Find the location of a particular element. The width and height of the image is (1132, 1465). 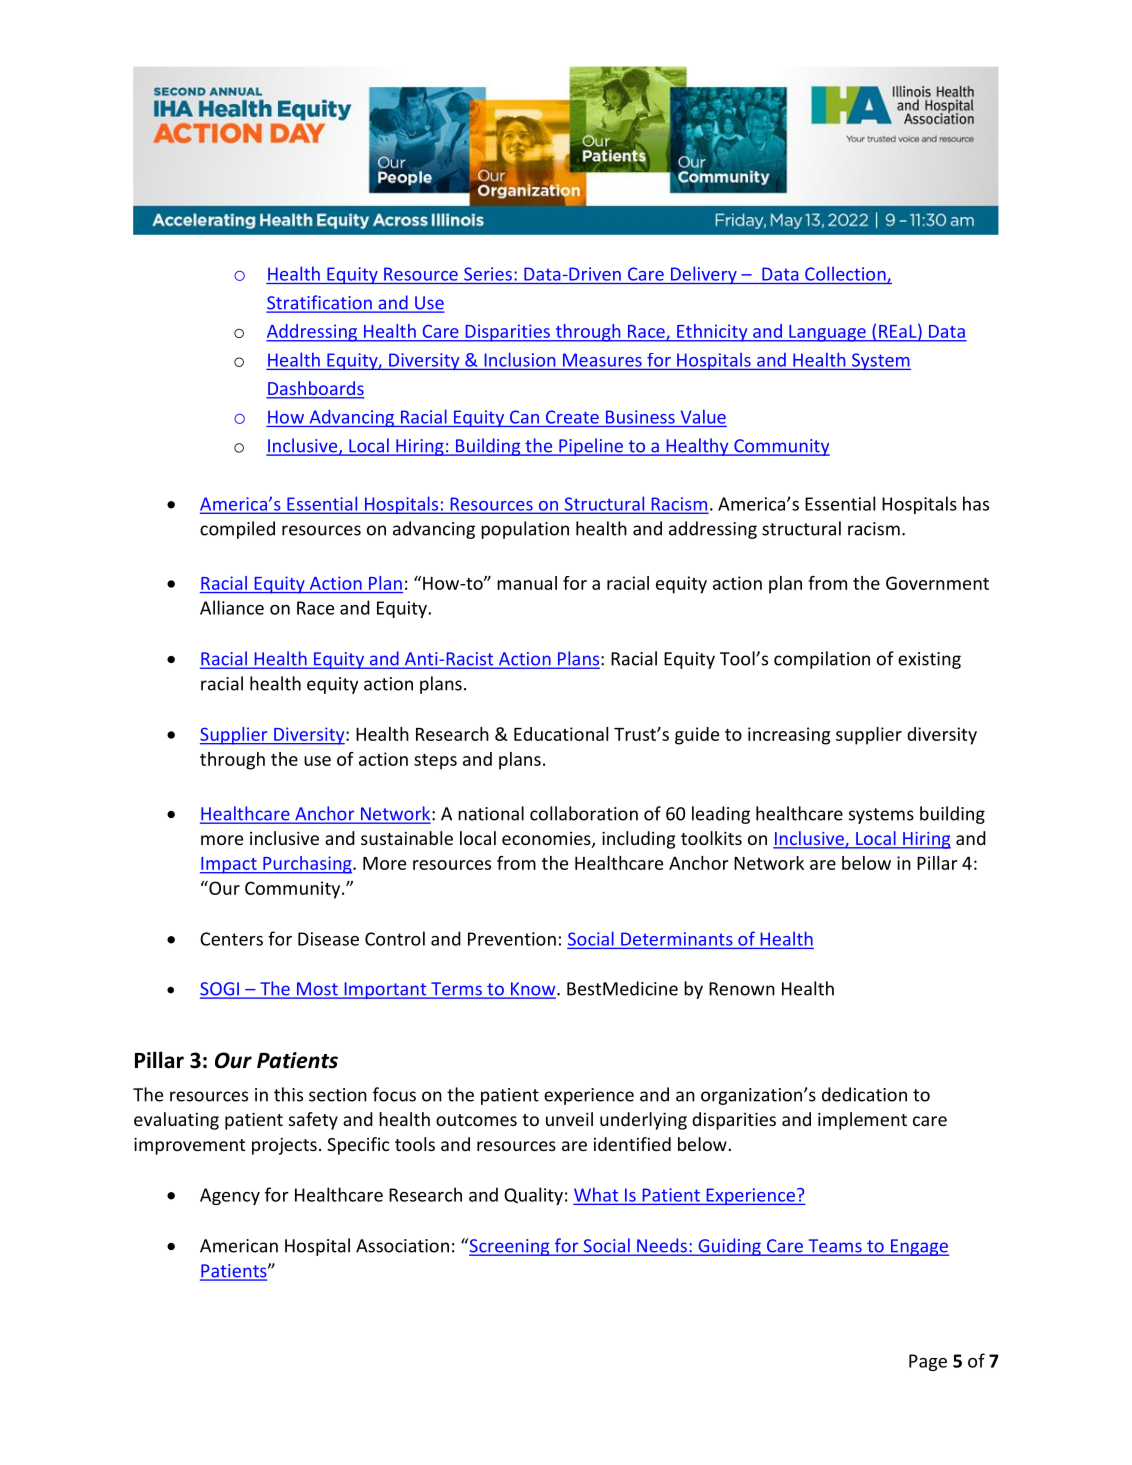

Language is located at coordinates (827, 333).
